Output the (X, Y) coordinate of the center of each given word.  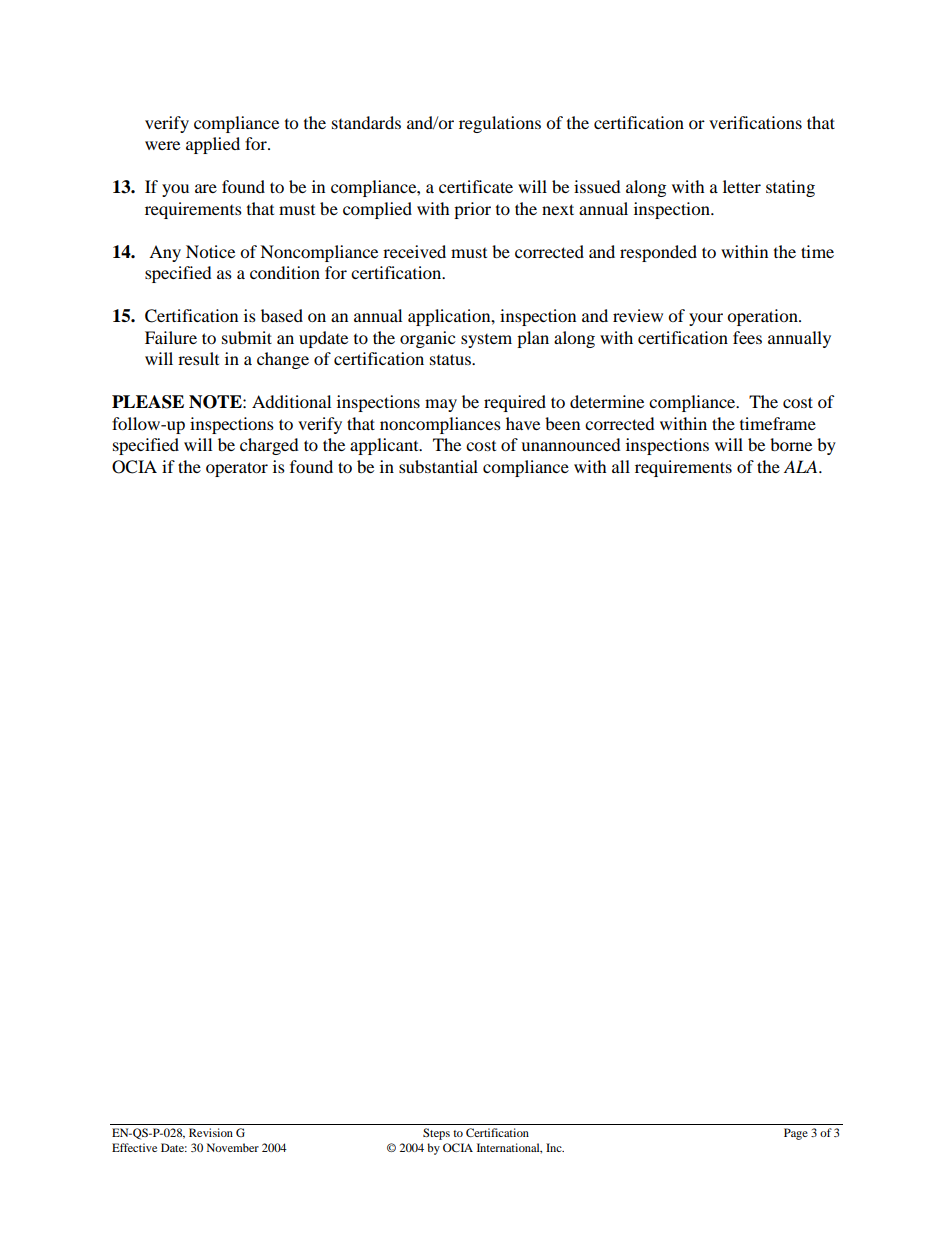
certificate (476, 186)
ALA (802, 466)
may (441, 405)
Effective (134, 1147)
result (198, 358)
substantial (438, 466)
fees (747, 337)
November (233, 1147)
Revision (211, 1132)
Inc (555, 1147)
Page (796, 1134)
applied (213, 145)
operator (237, 469)
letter (742, 186)
